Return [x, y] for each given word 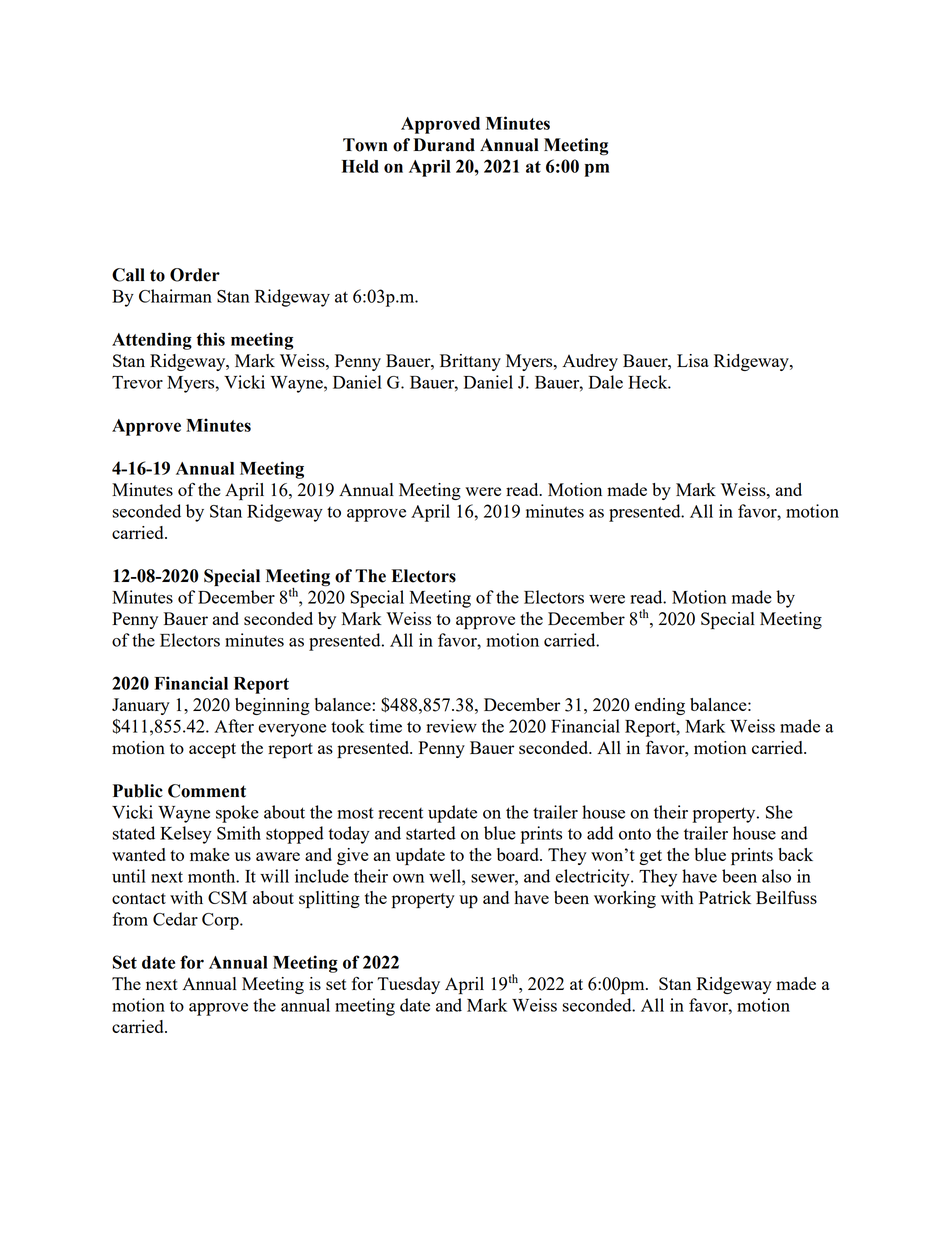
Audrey [590, 362]
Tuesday [408, 985]
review [451, 726]
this [211, 339]
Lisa [693, 360]
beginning [272, 706]
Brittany [470, 362]
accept [212, 750]
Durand [444, 145]
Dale [606, 382]
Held [360, 166]
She [779, 812]
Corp [221, 921]
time [385, 726]
